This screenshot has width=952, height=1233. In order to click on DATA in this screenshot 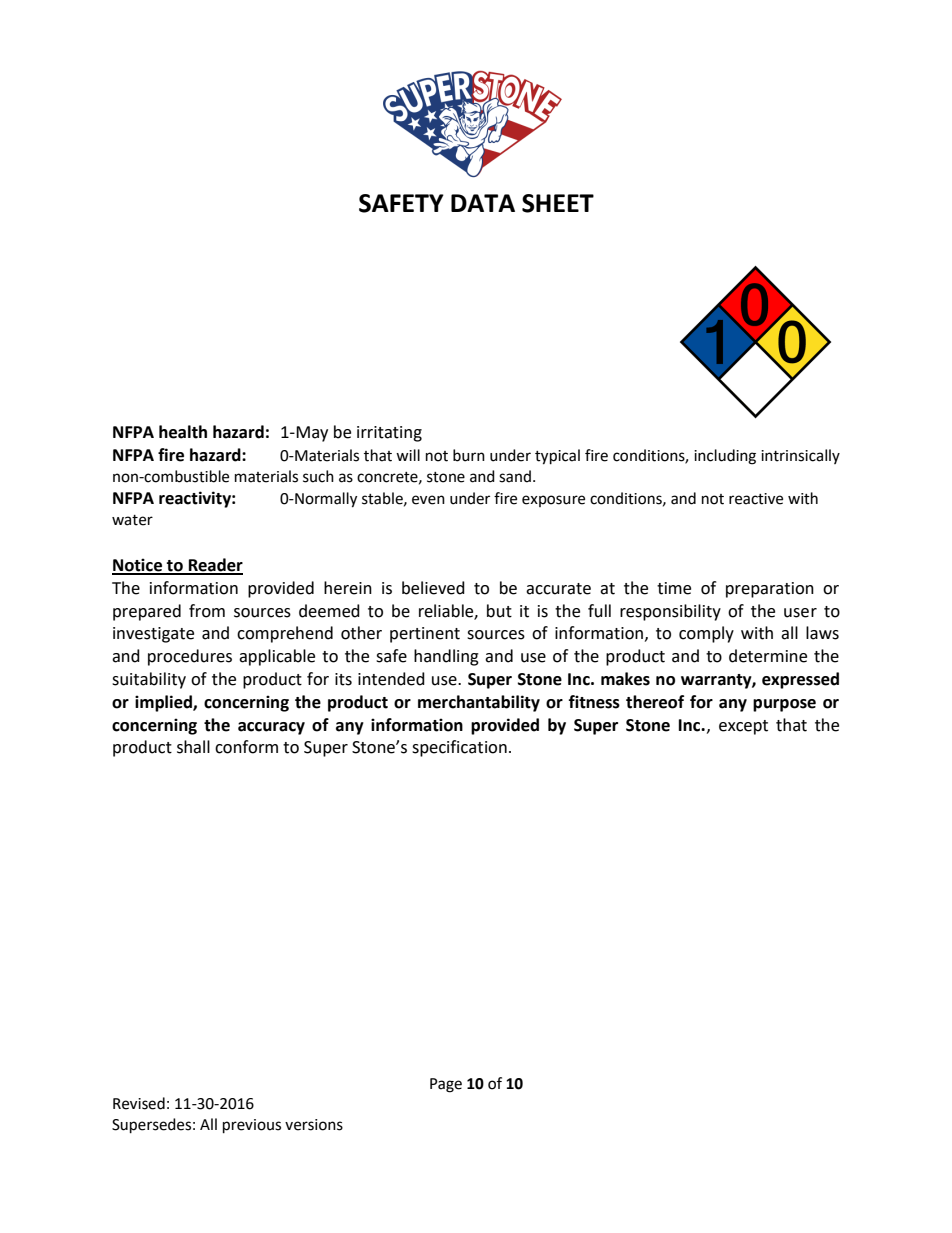, I will do `click(483, 203)`.
